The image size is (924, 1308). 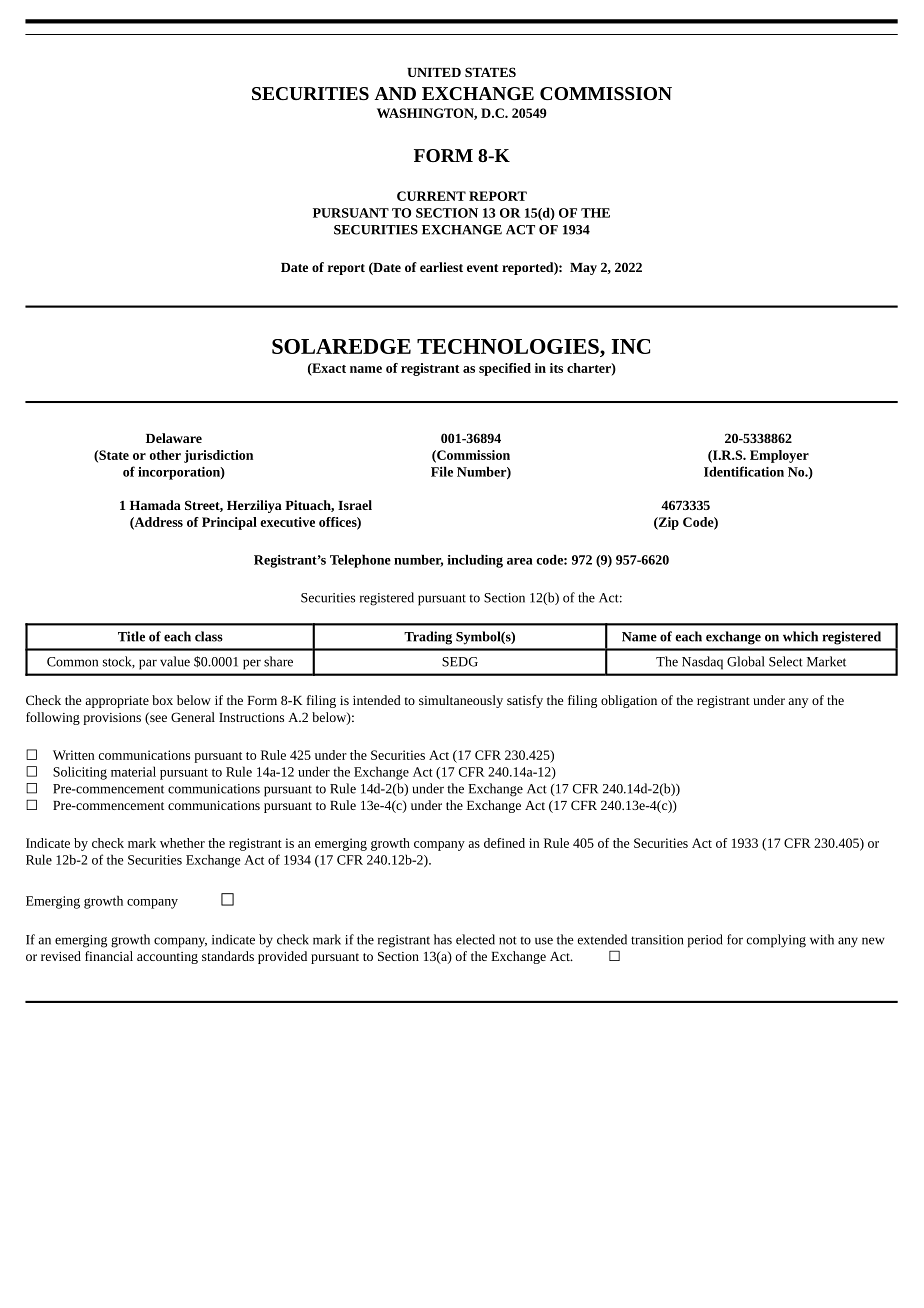 I want to click on UNITED, so click(x=434, y=72).
